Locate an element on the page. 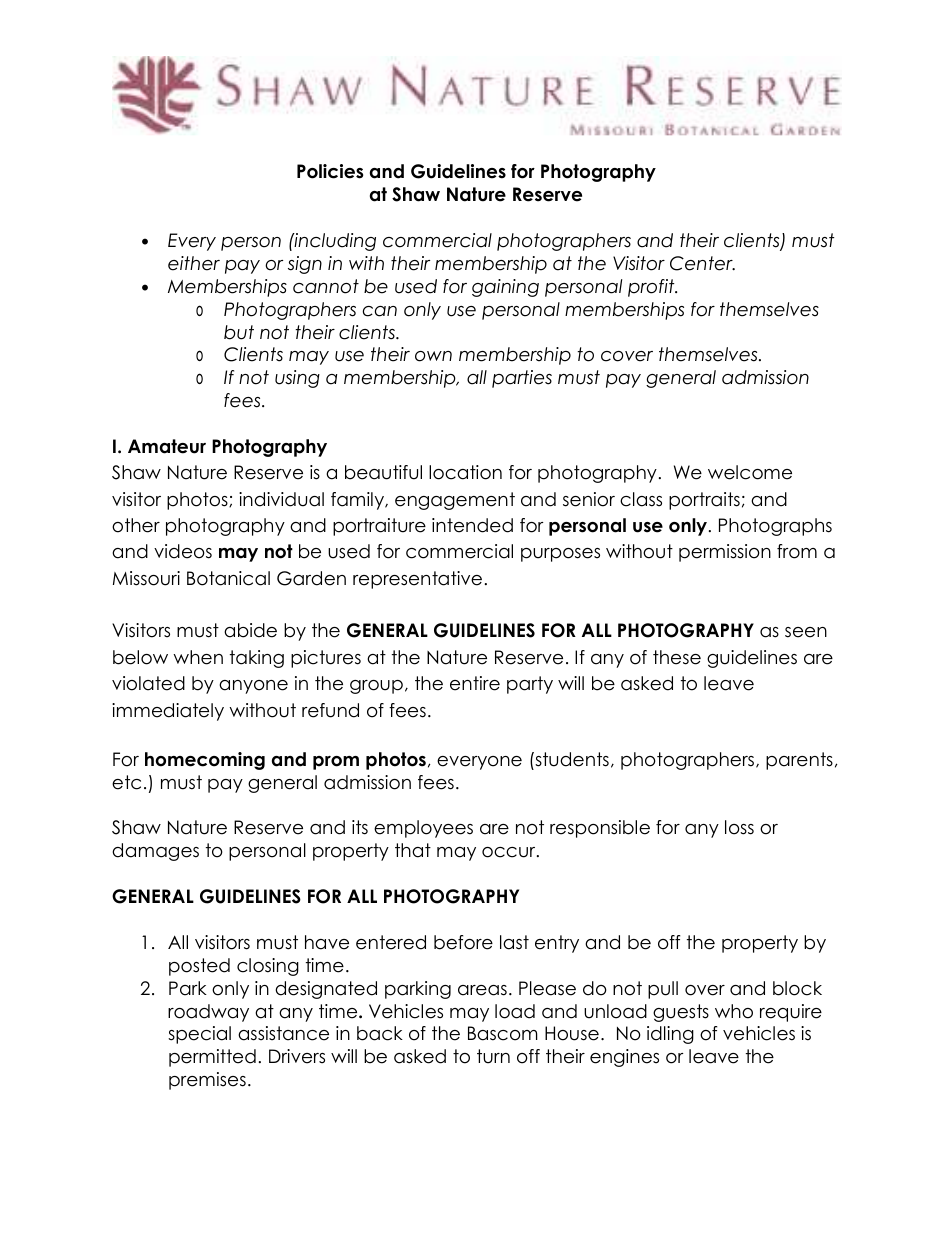 This page has height=1233, width=952. permitted is located at coordinates (212, 1058).
